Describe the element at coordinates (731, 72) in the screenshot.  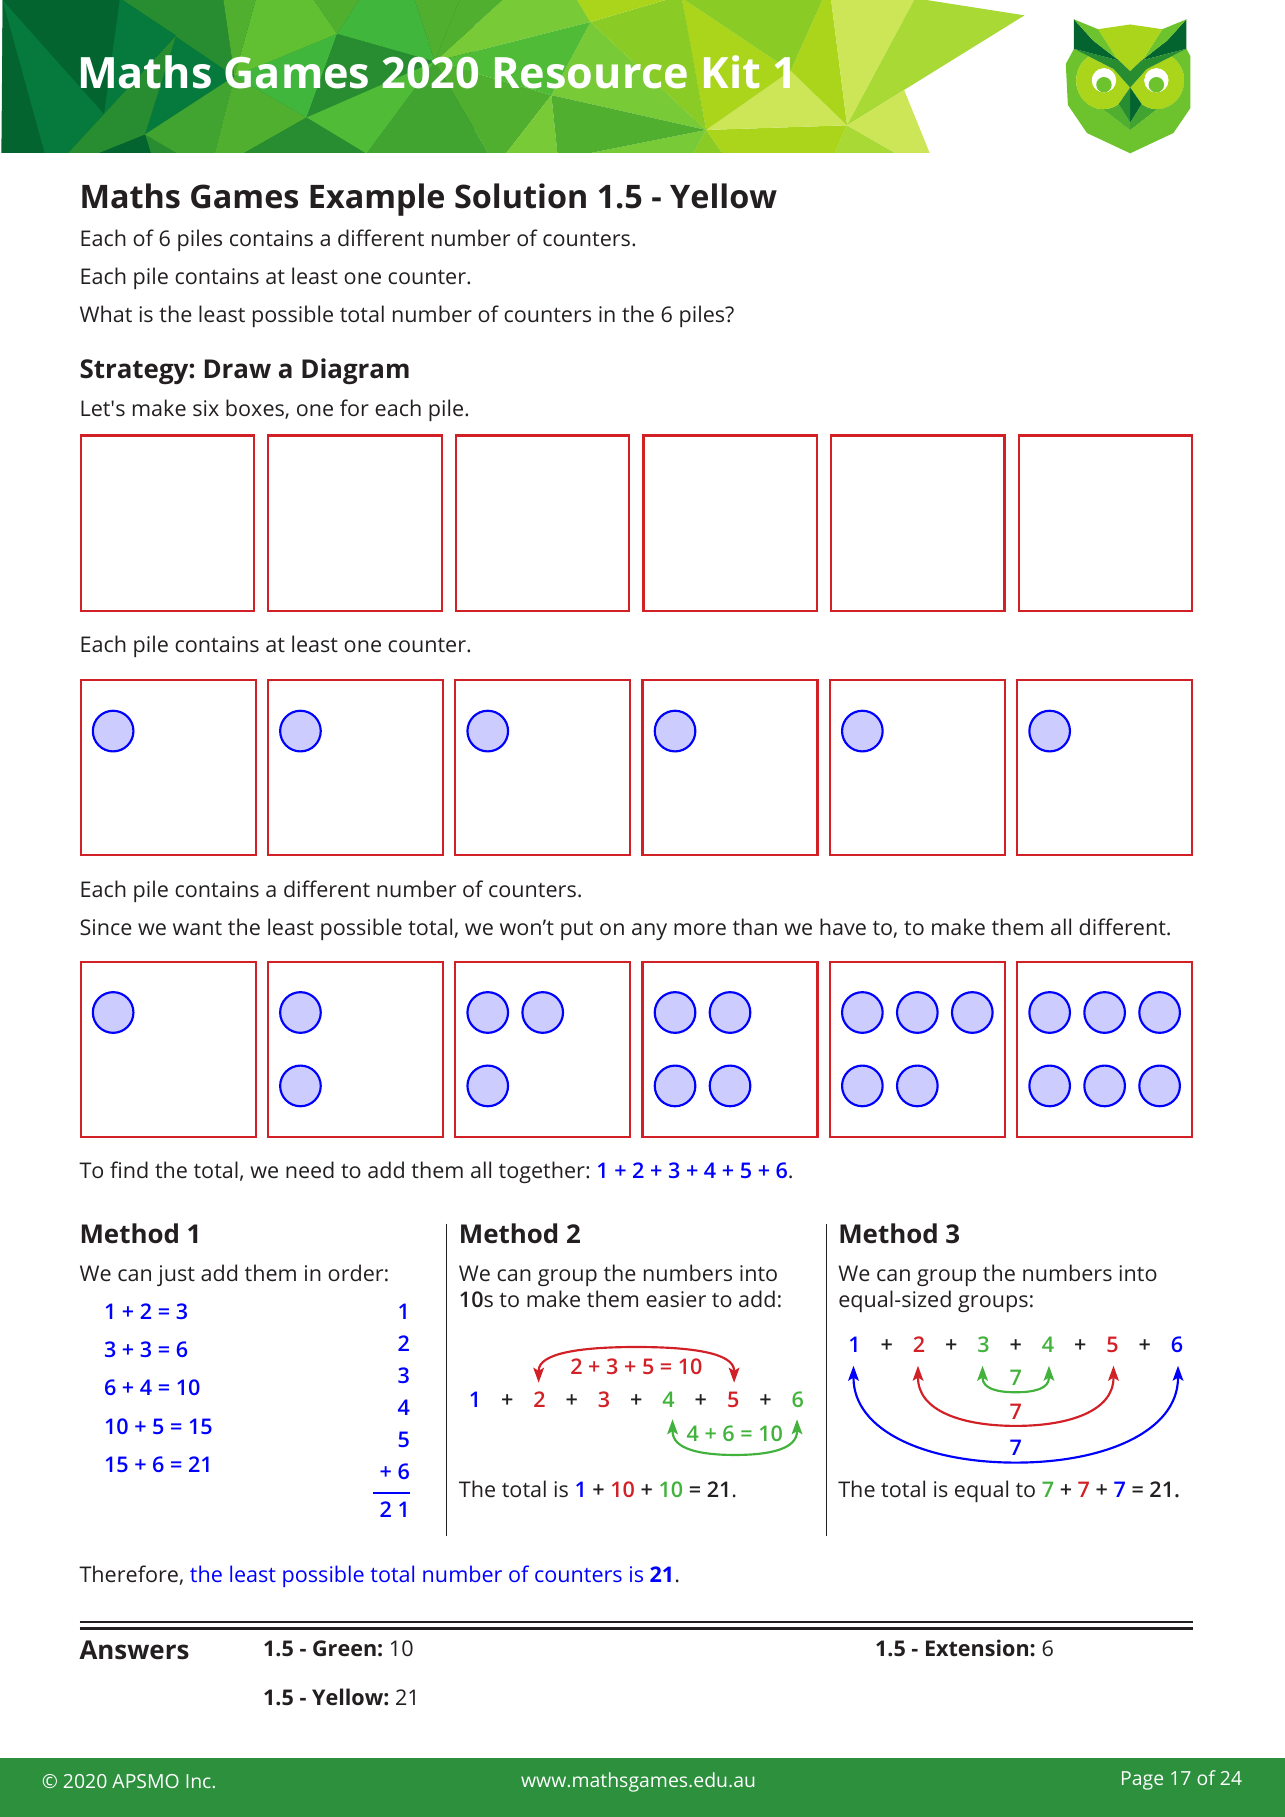
I see `Kit` at that location.
